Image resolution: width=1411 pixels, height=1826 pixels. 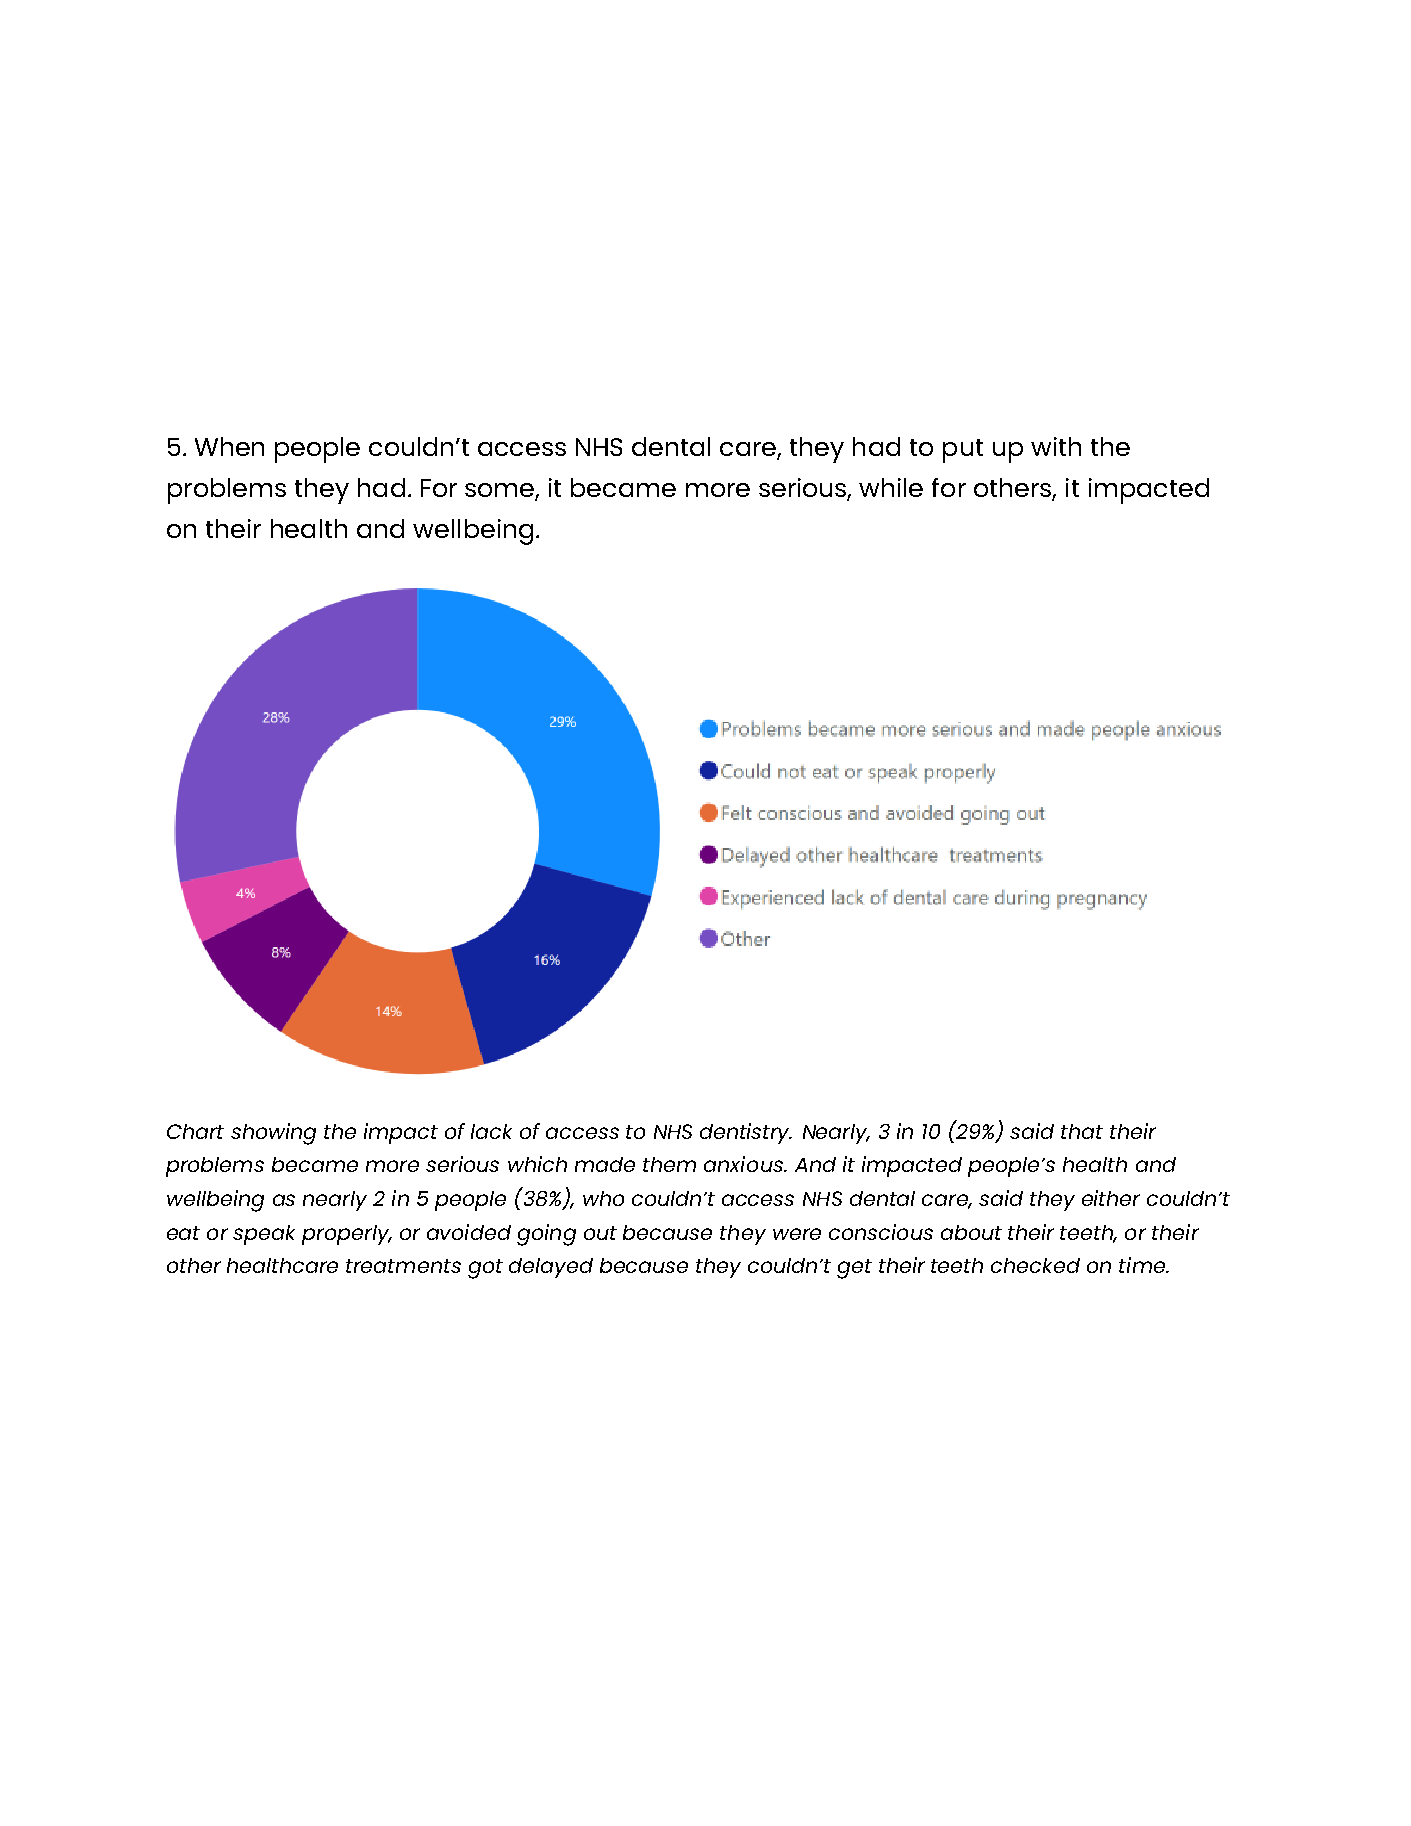 I want to click on lack, so click(x=491, y=1131).
